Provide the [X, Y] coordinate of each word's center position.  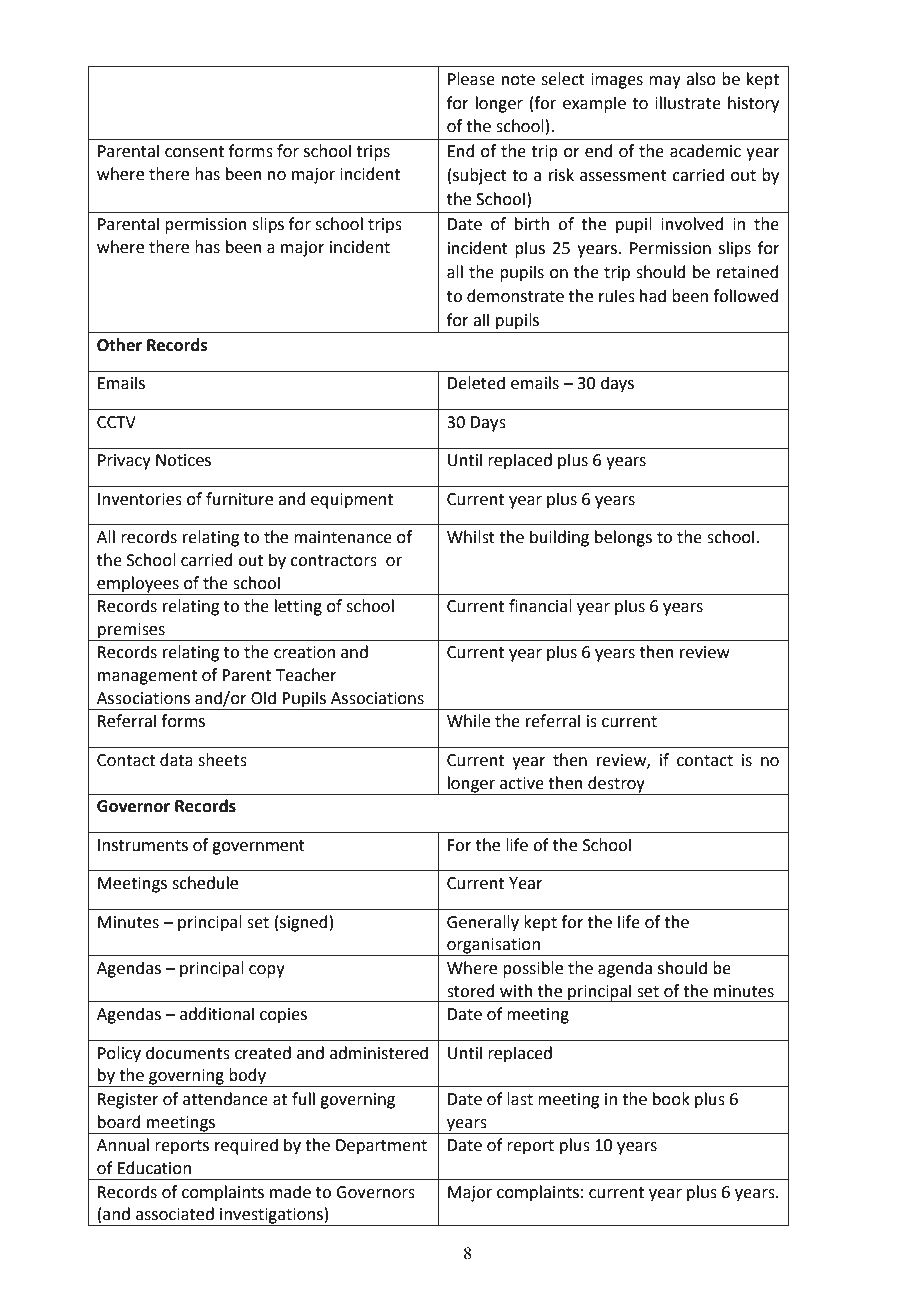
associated [175, 1214]
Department [381, 1147]
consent [194, 152]
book [671, 1099]
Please [471, 79]
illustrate [688, 103]
